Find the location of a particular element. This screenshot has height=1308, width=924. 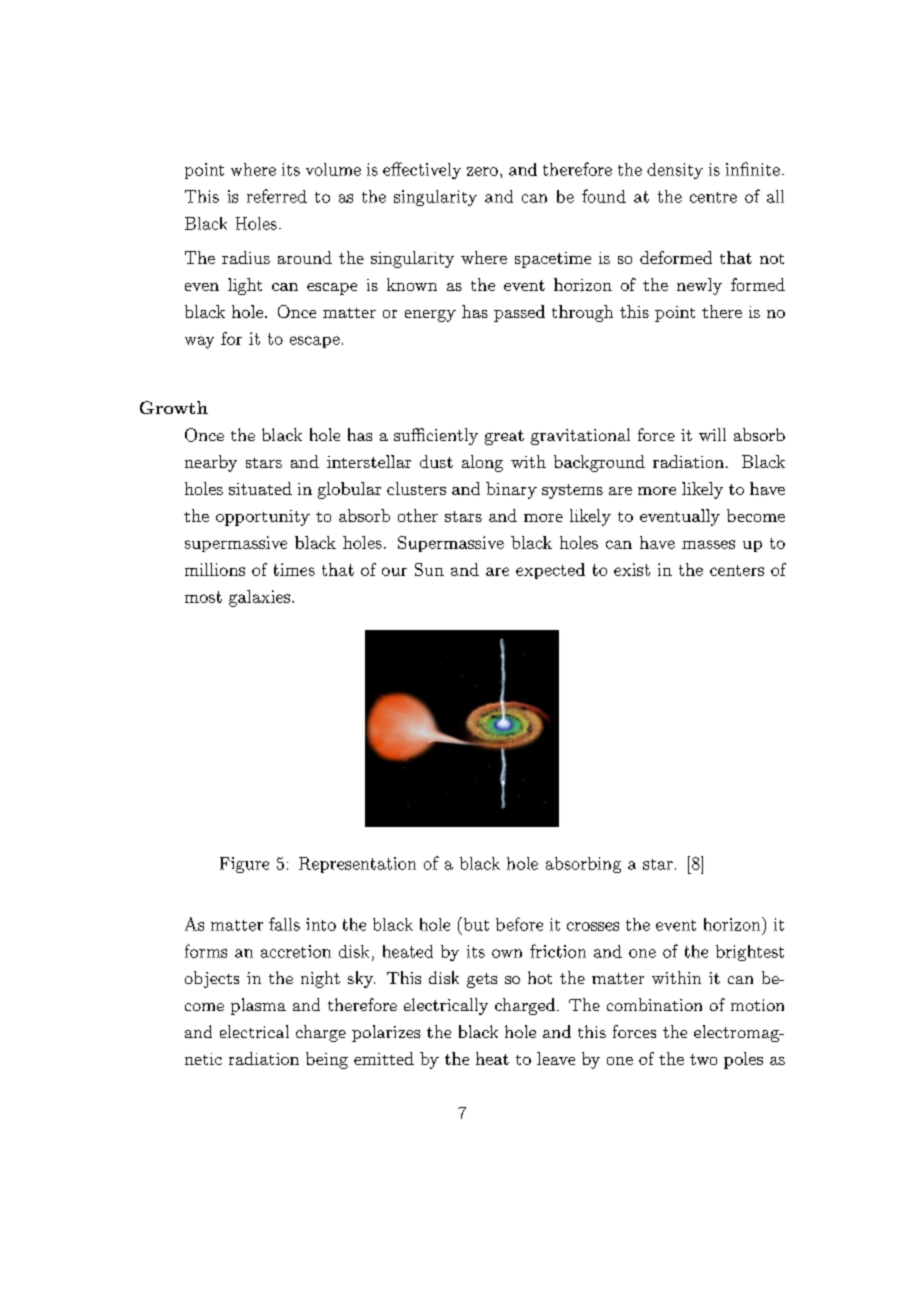

great is located at coordinates (504, 437).
